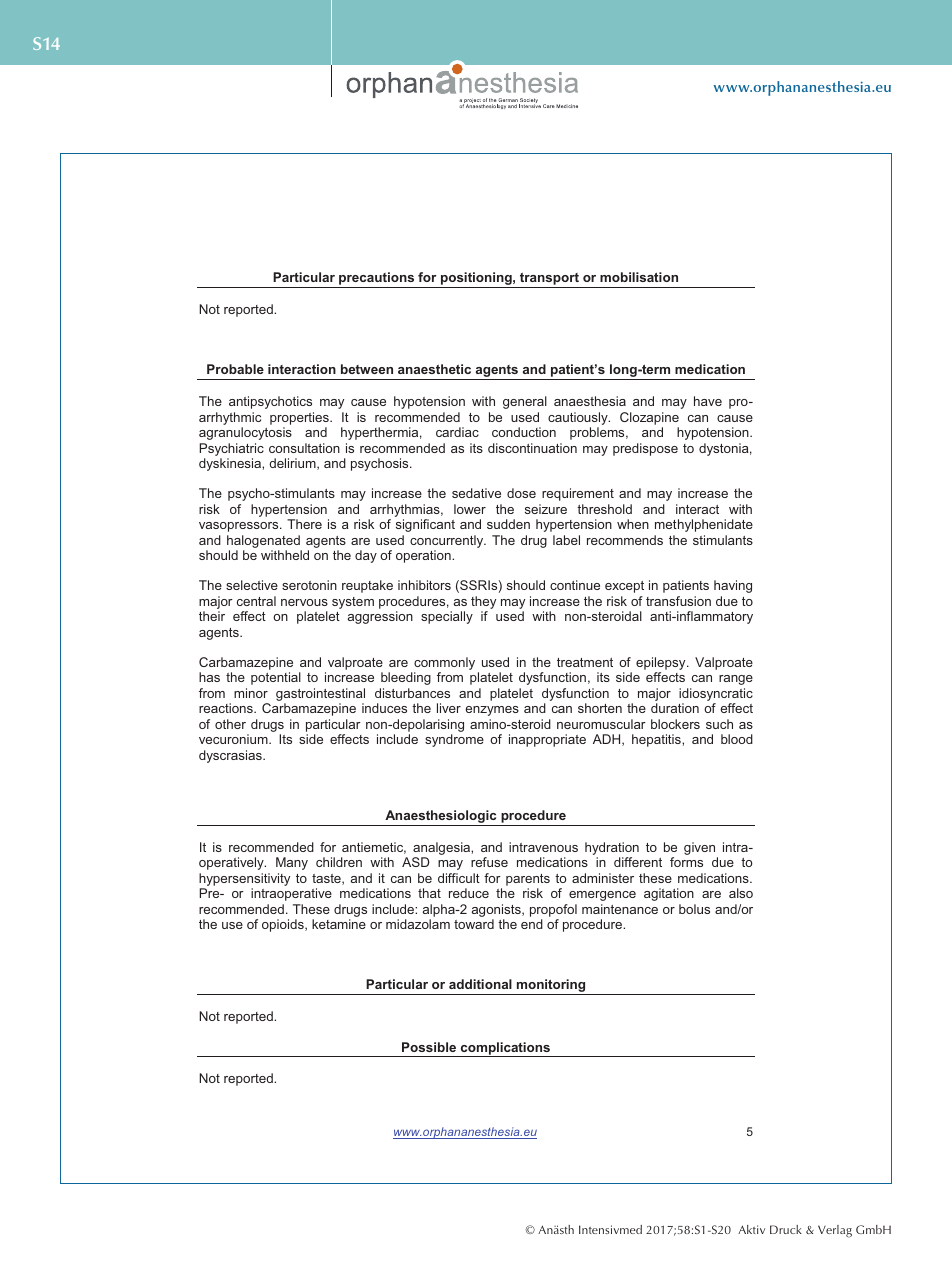 The image size is (952, 1276). I want to click on mobilisation, so click(639, 277).
